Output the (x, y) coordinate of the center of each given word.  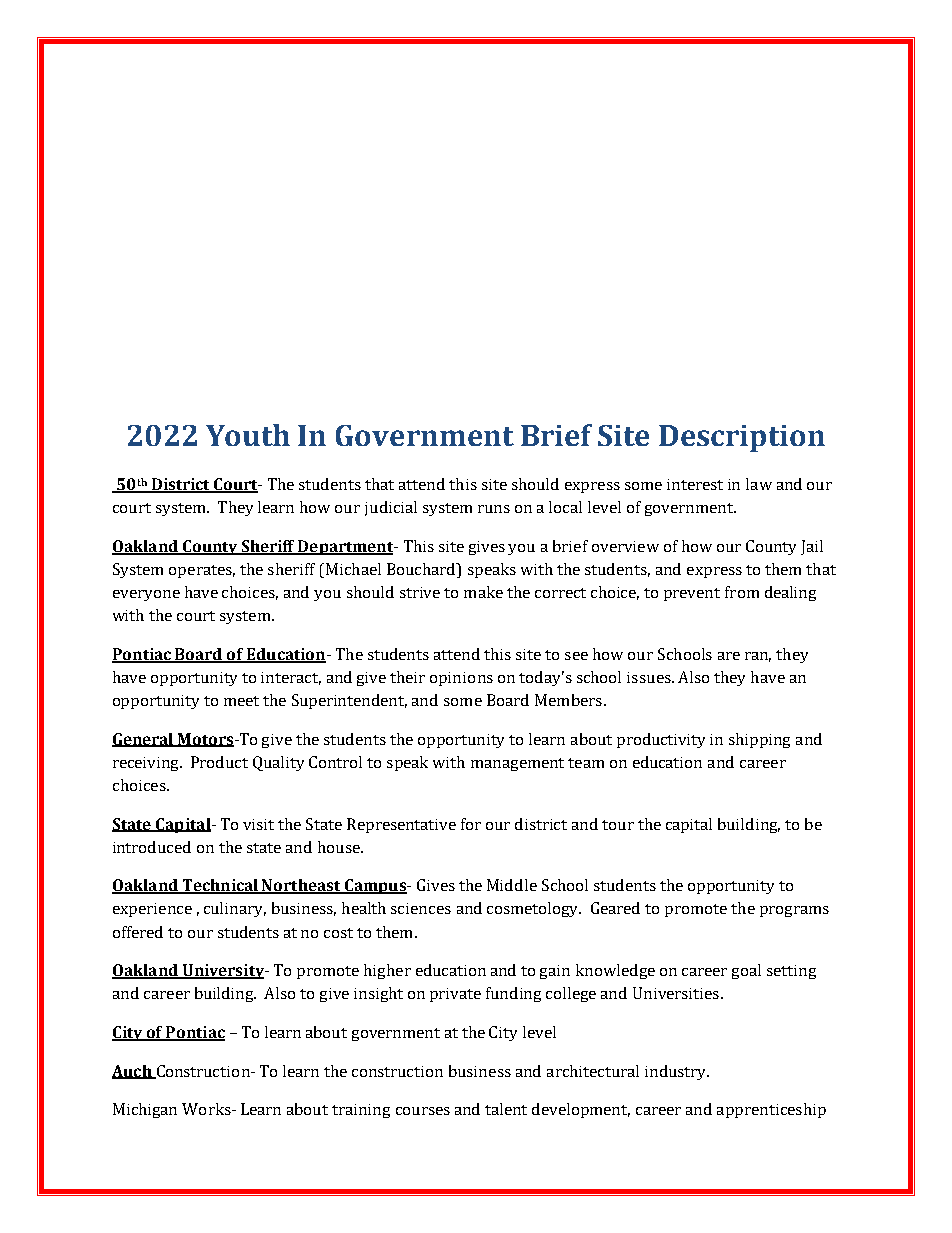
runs (494, 509)
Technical (220, 886)
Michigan (145, 1110)
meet (241, 701)
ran (758, 657)
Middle (512, 885)
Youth (248, 435)
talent (506, 1109)
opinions (461, 679)
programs (794, 911)
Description (742, 438)
